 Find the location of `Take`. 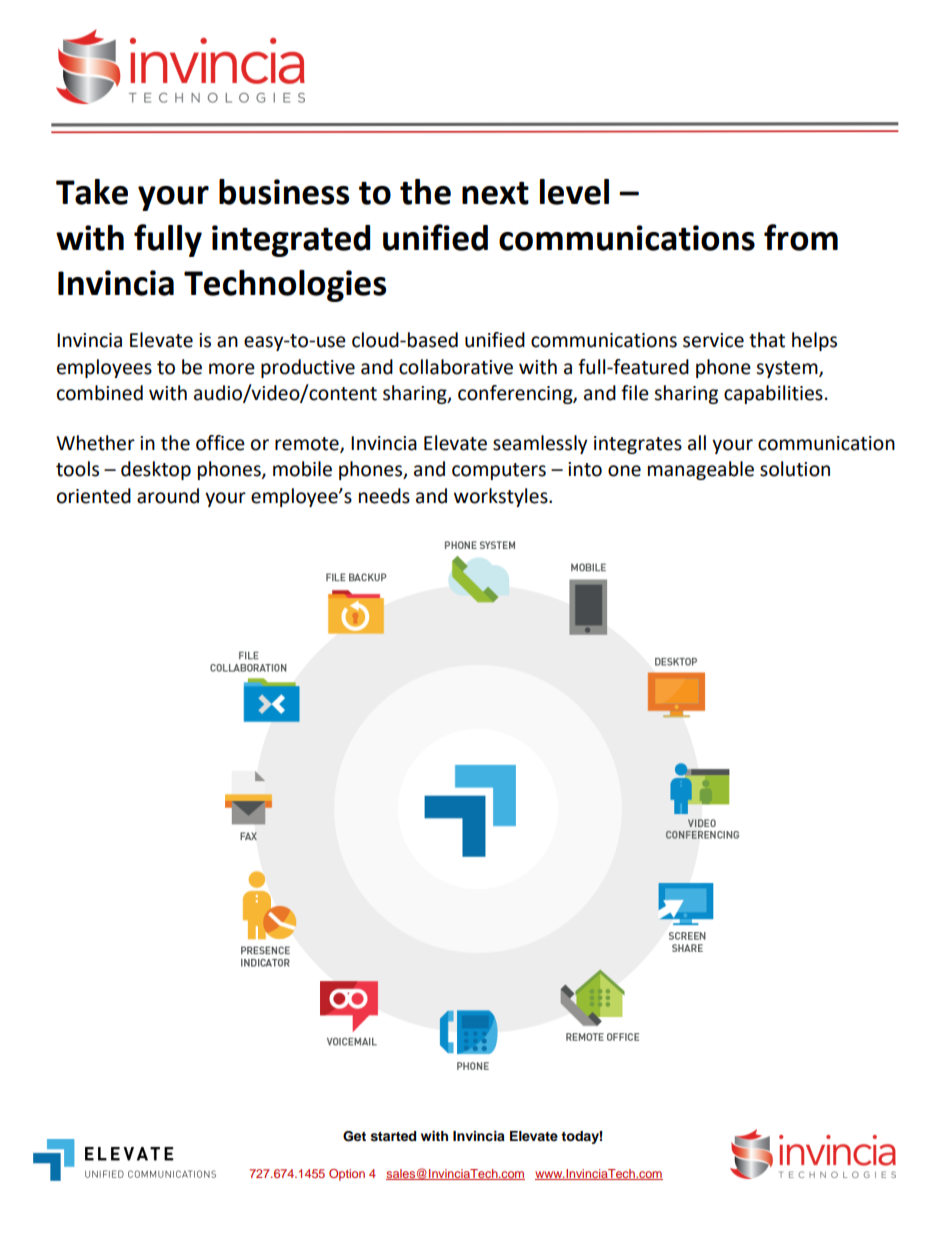

Take is located at coordinates (92, 192).
